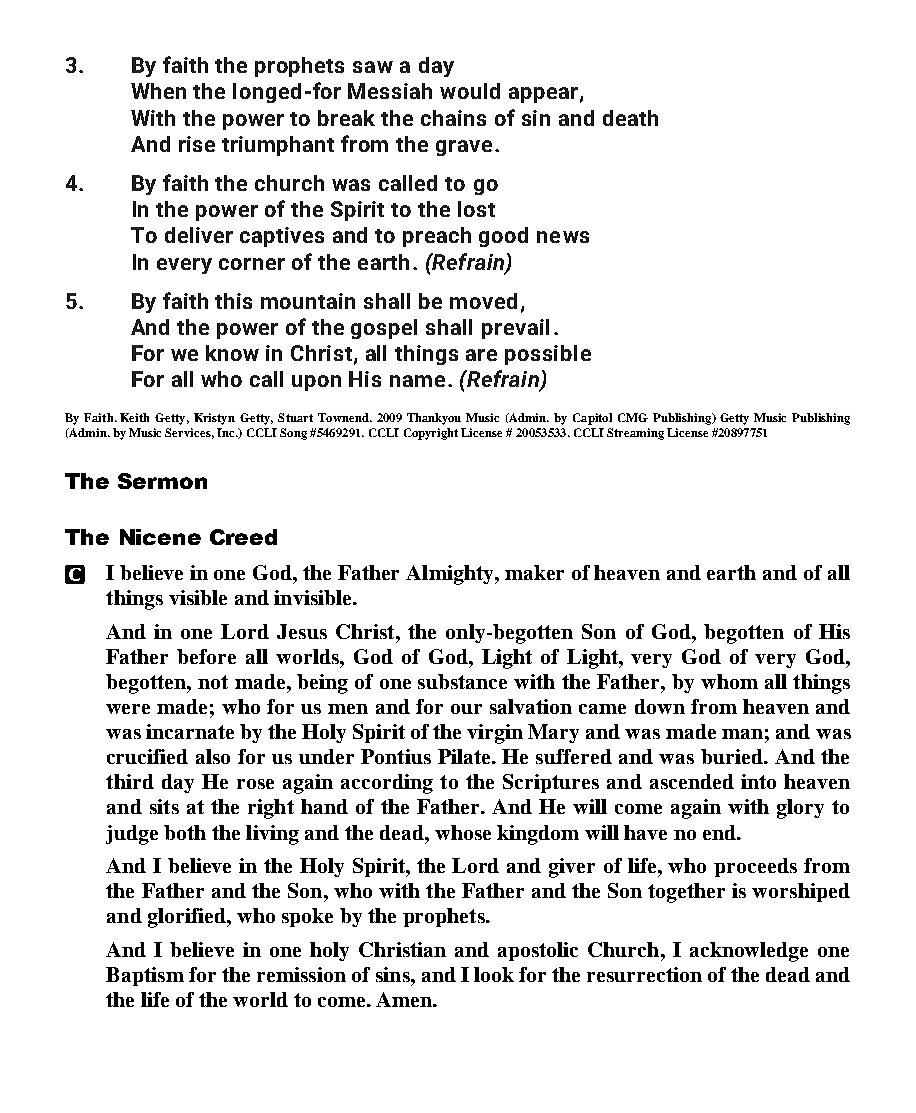 This document has width=916, height=1113. I want to click on news, so click(563, 237).
